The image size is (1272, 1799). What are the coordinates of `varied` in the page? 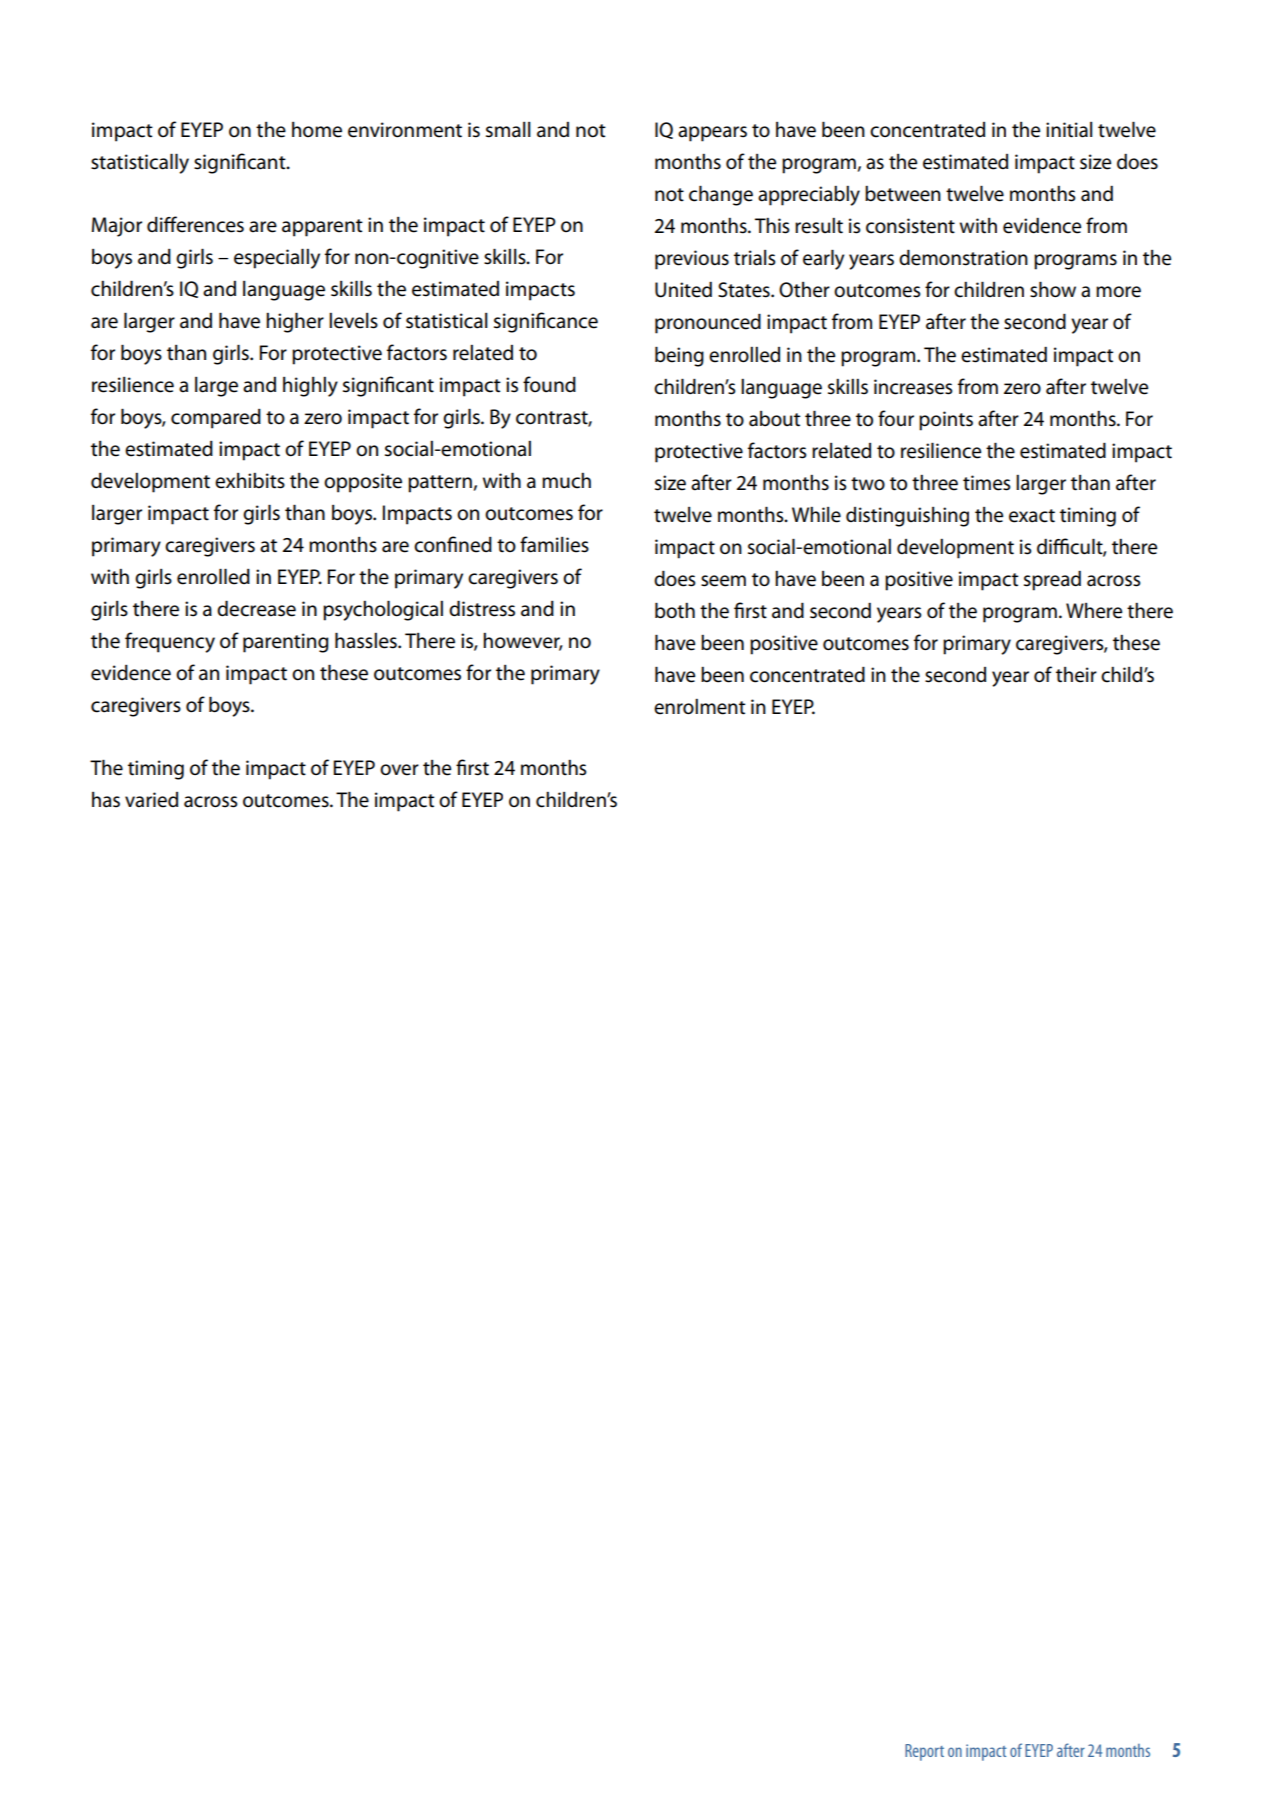 It's located at (151, 800).
